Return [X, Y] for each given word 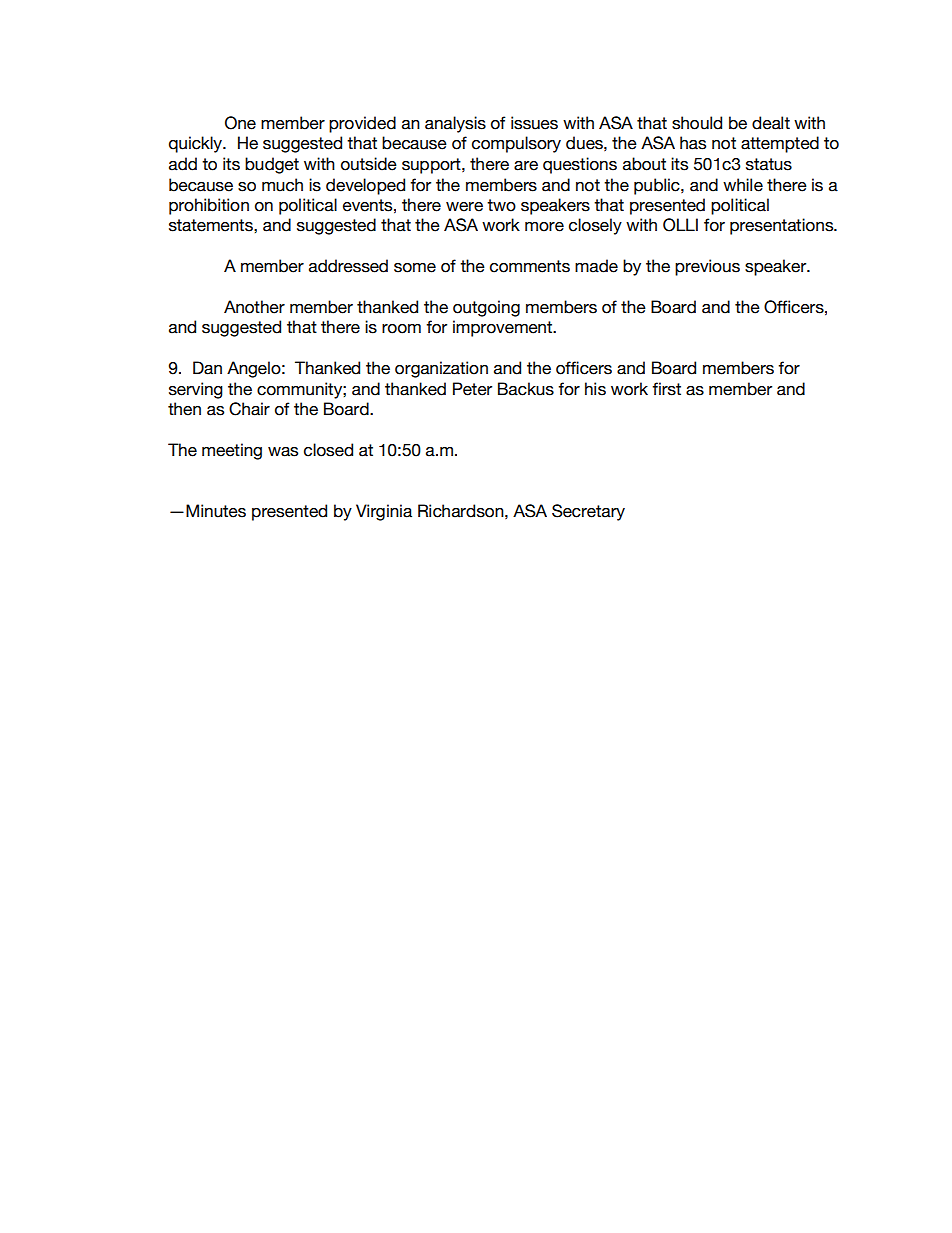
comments [530, 266]
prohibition [209, 206]
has [693, 143]
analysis [455, 124]
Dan [207, 368]
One [240, 123]
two [501, 205]
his [595, 389]
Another [254, 307]
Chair [249, 409]
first [666, 389]
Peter [472, 389]
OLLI [680, 225]
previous [707, 267]
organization [441, 369]
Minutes [216, 511]
